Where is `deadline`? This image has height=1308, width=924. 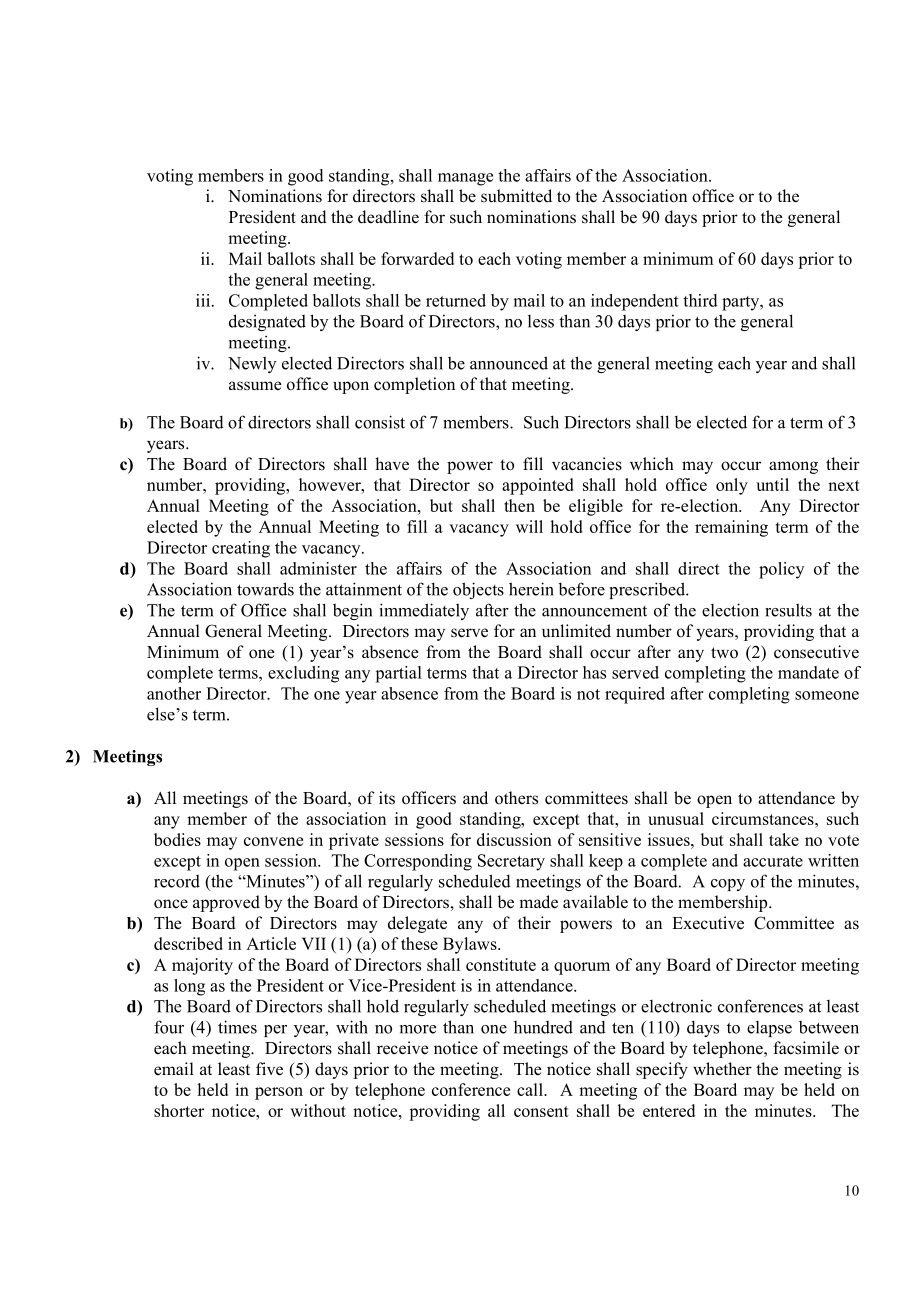 deadline is located at coordinates (388, 217).
